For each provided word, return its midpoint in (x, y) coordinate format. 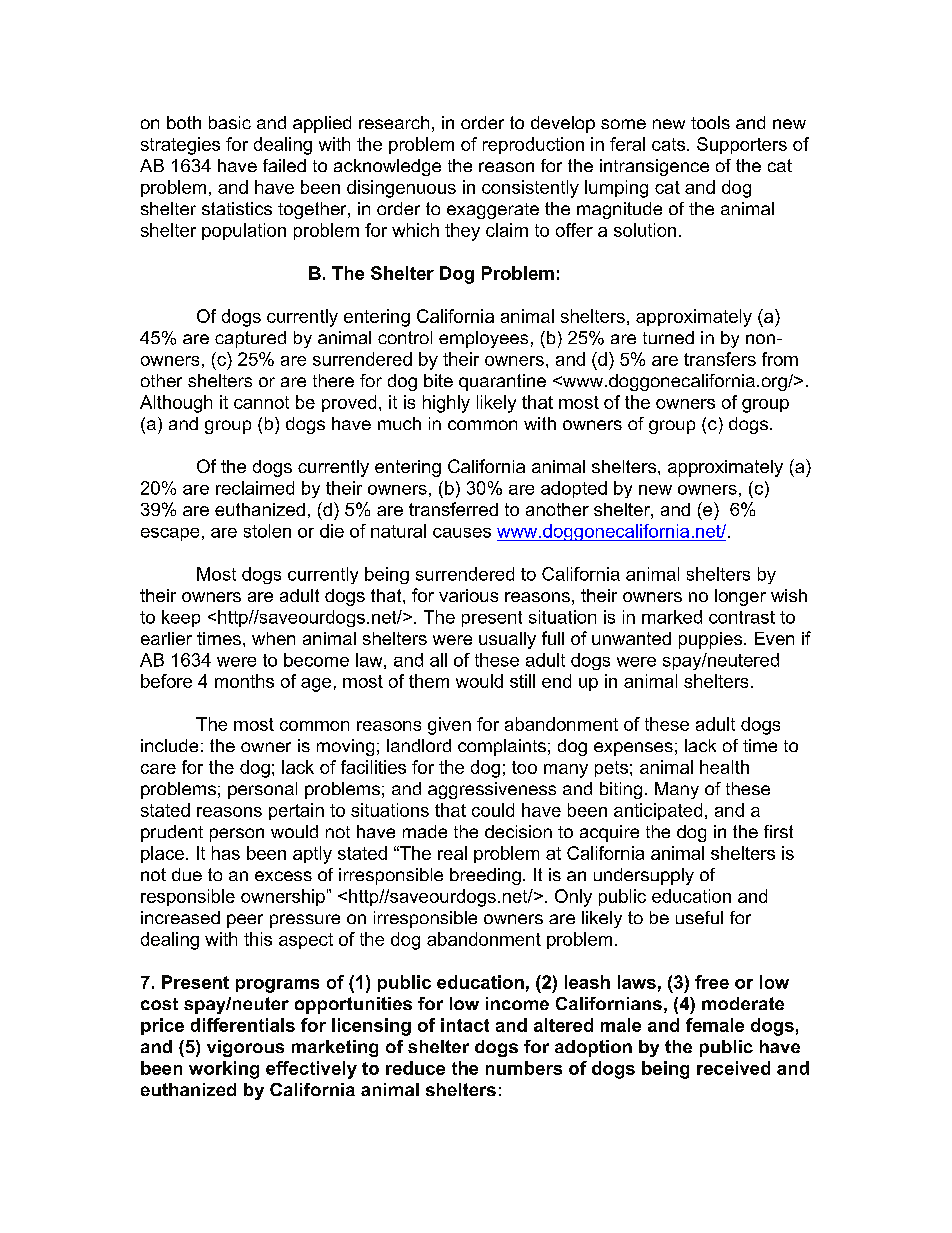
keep (181, 618)
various (468, 595)
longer (740, 597)
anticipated (658, 811)
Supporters (742, 145)
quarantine (502, 382)
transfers (720, 359)
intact (465, 1025)
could (493, 810)
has (226, 853)
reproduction (533, 145)
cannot (261, 402)
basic (230, 122)
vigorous (245, 1048)
